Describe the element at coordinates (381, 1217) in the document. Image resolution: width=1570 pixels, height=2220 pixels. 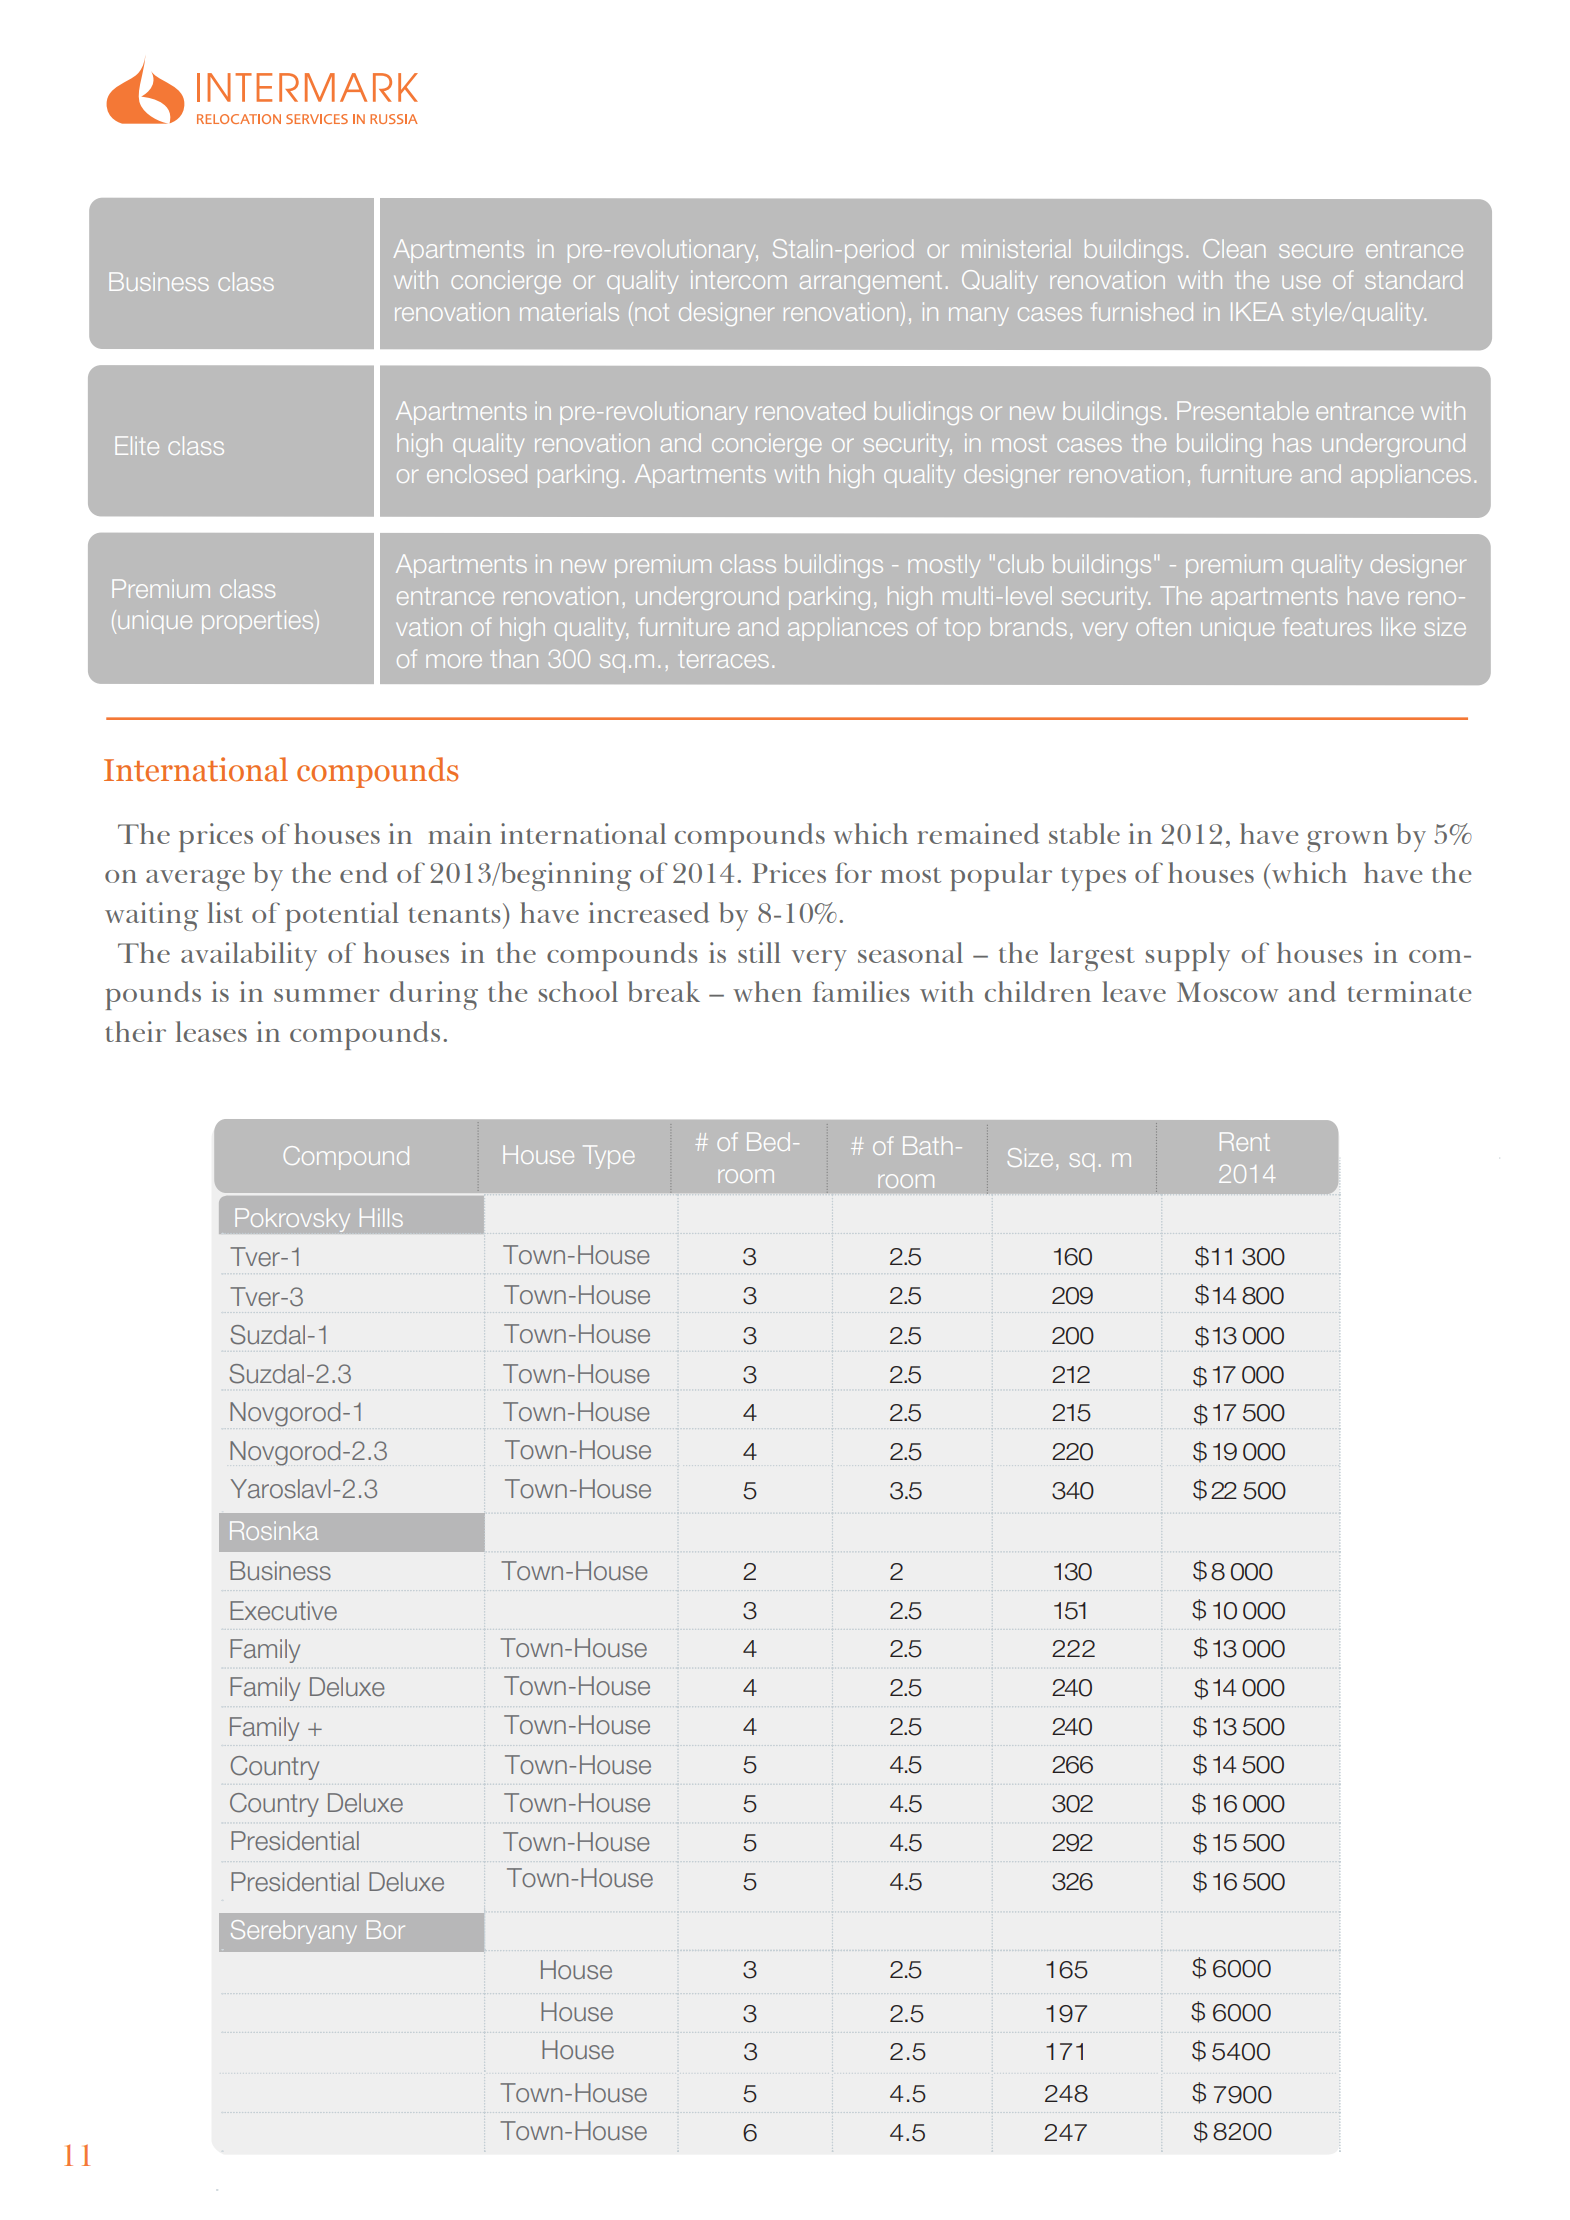
I see `Hills` at that location.
